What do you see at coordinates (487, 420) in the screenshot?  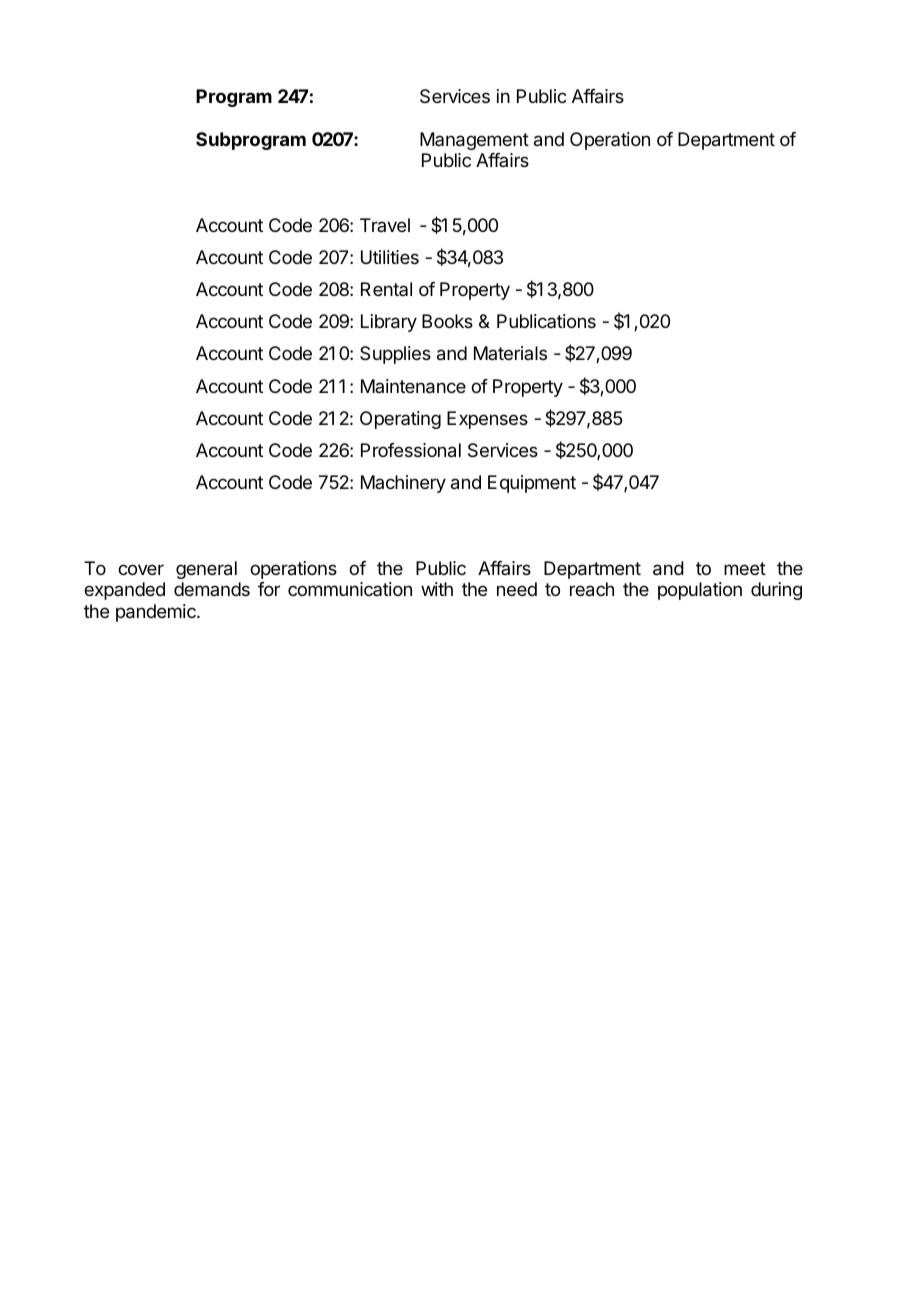 I see `Expenses` at bounding box center [487, 420].
